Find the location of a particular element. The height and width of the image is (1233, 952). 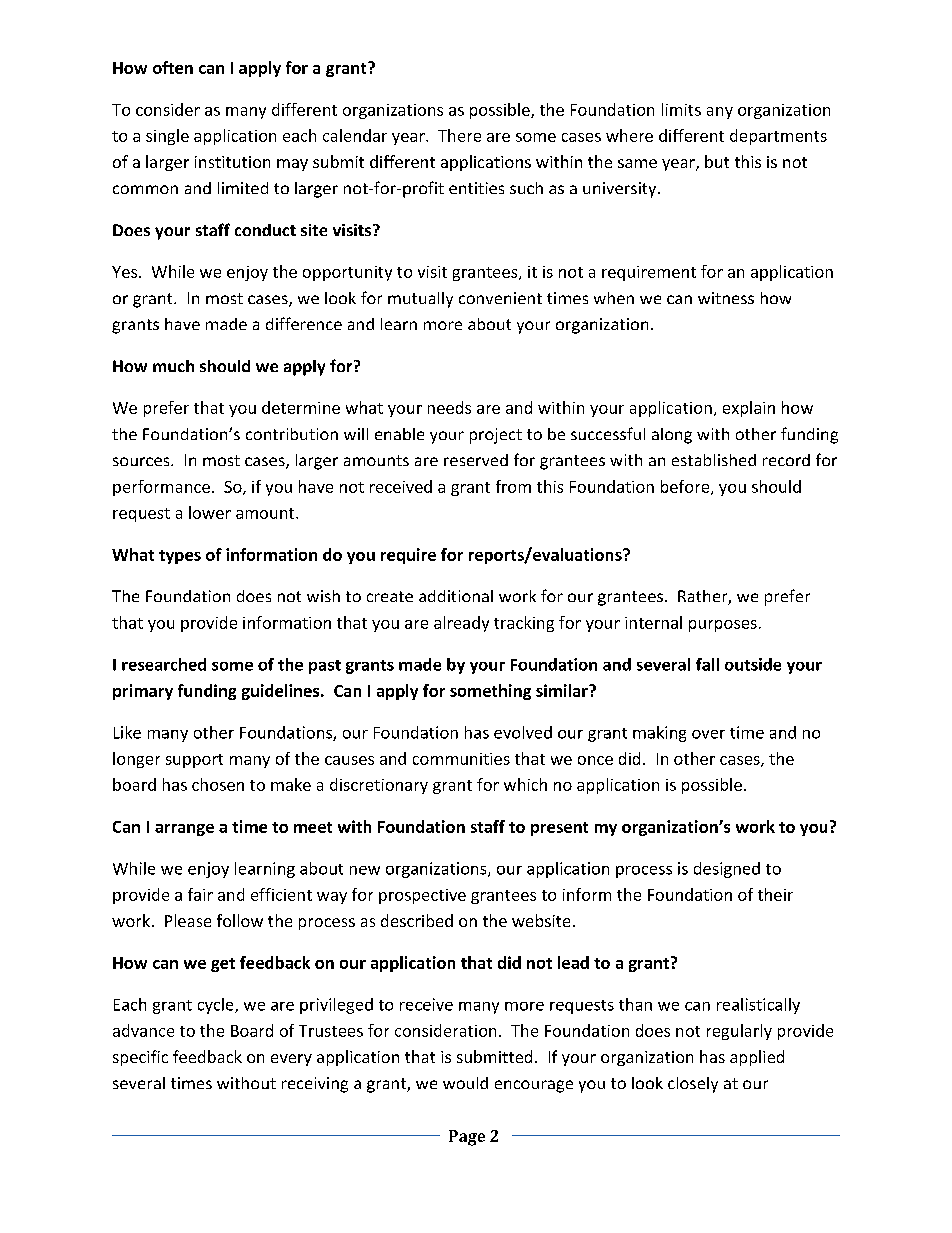

lower is located at coordinates (210, 512).
